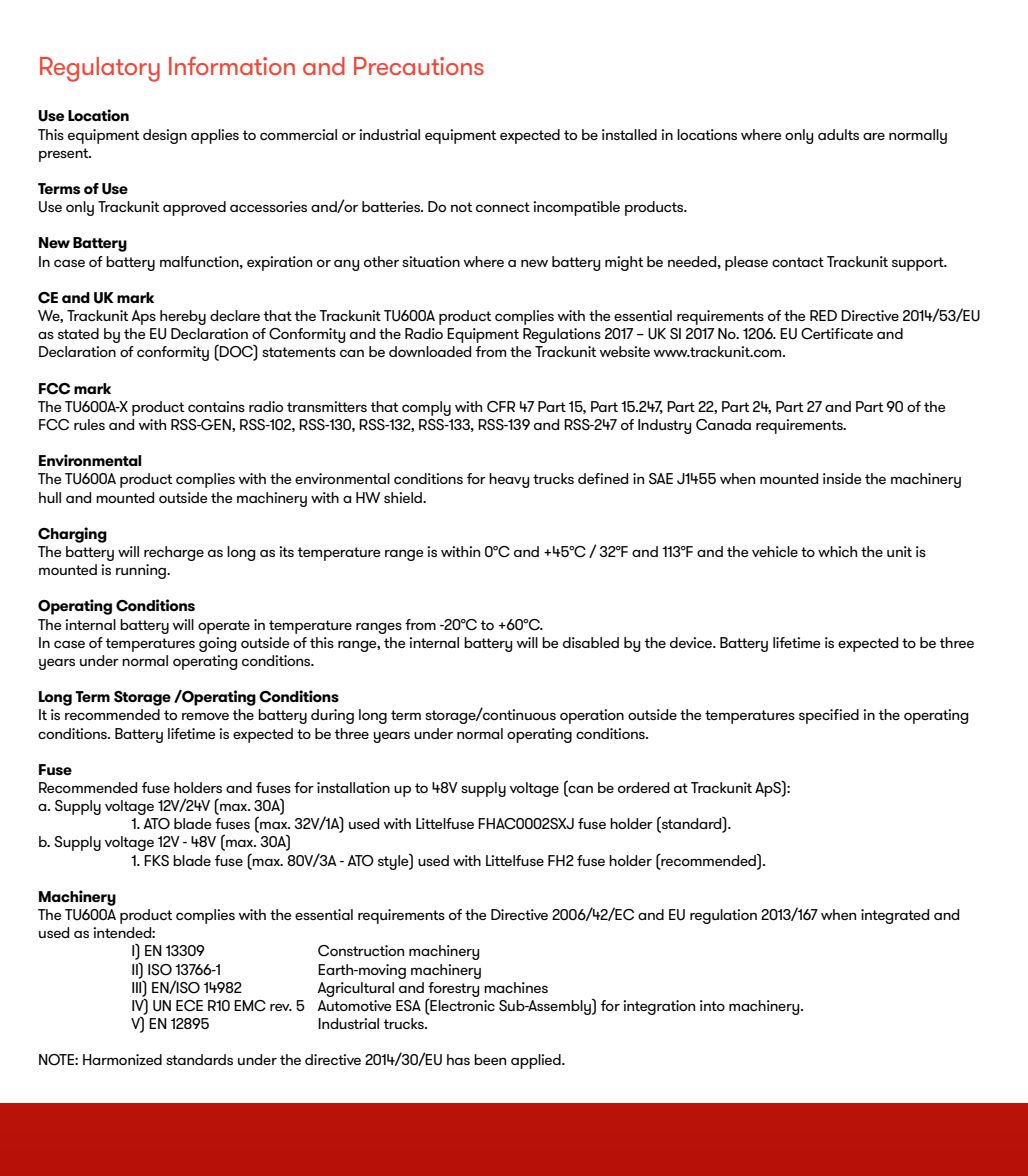 The height and width of the page is (1176, 1028). What do you see at coordinates (838, 134) in the page?
I see `adults` at bounding box center [838, 134].
